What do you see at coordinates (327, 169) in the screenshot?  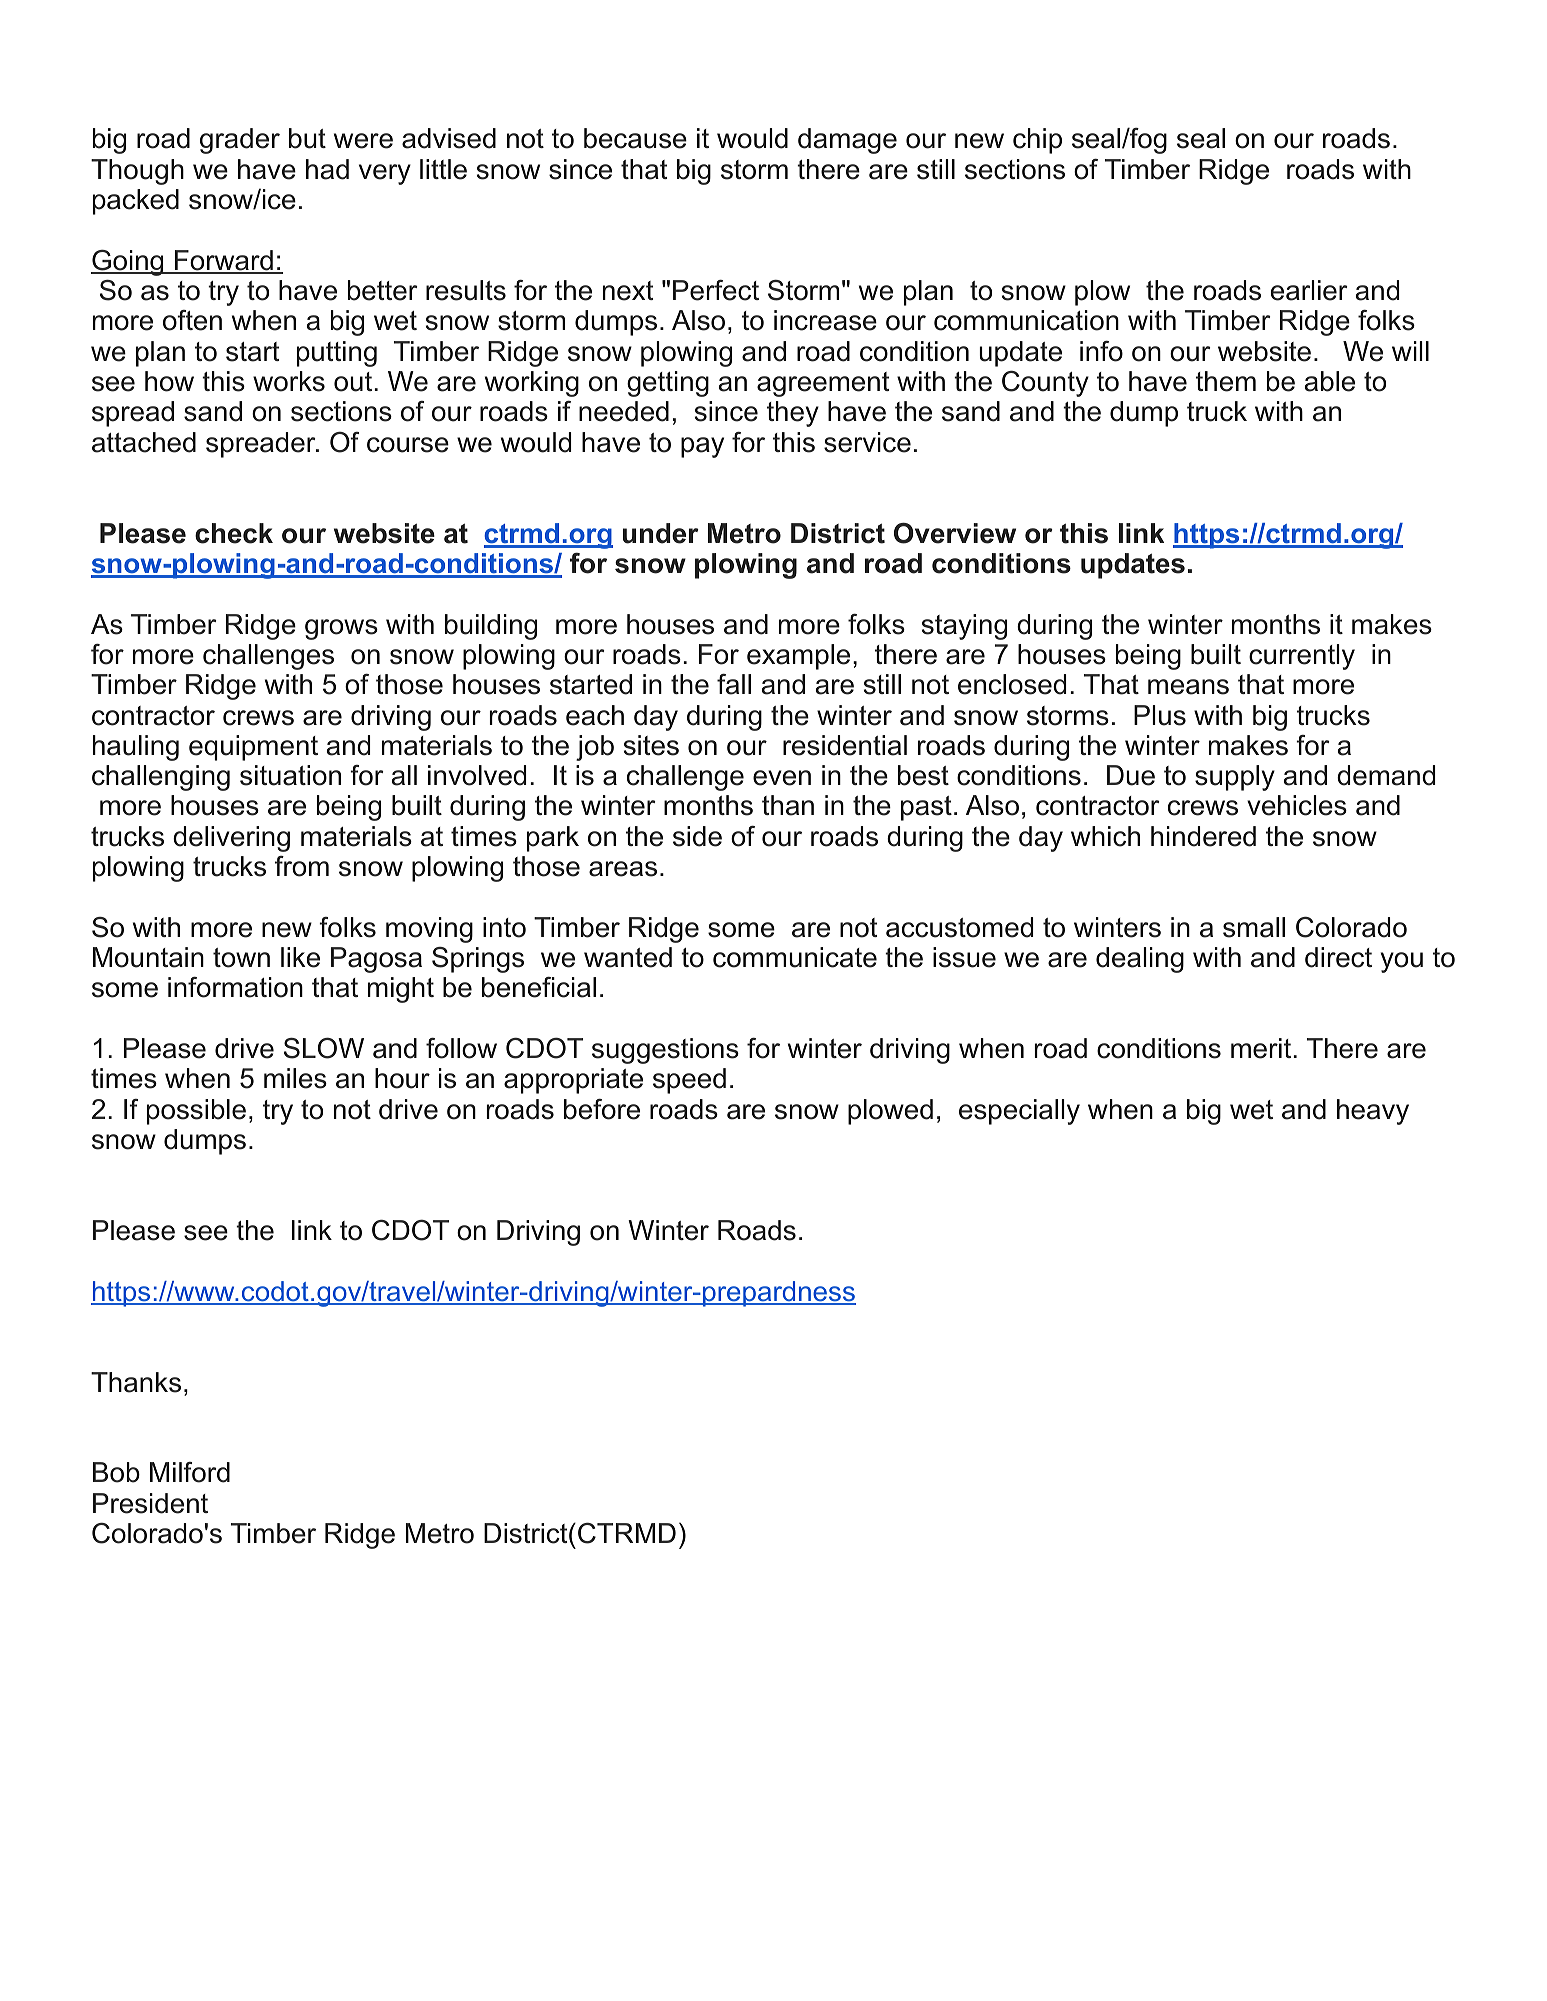 I see `had` at bounding box center [327, 169].
